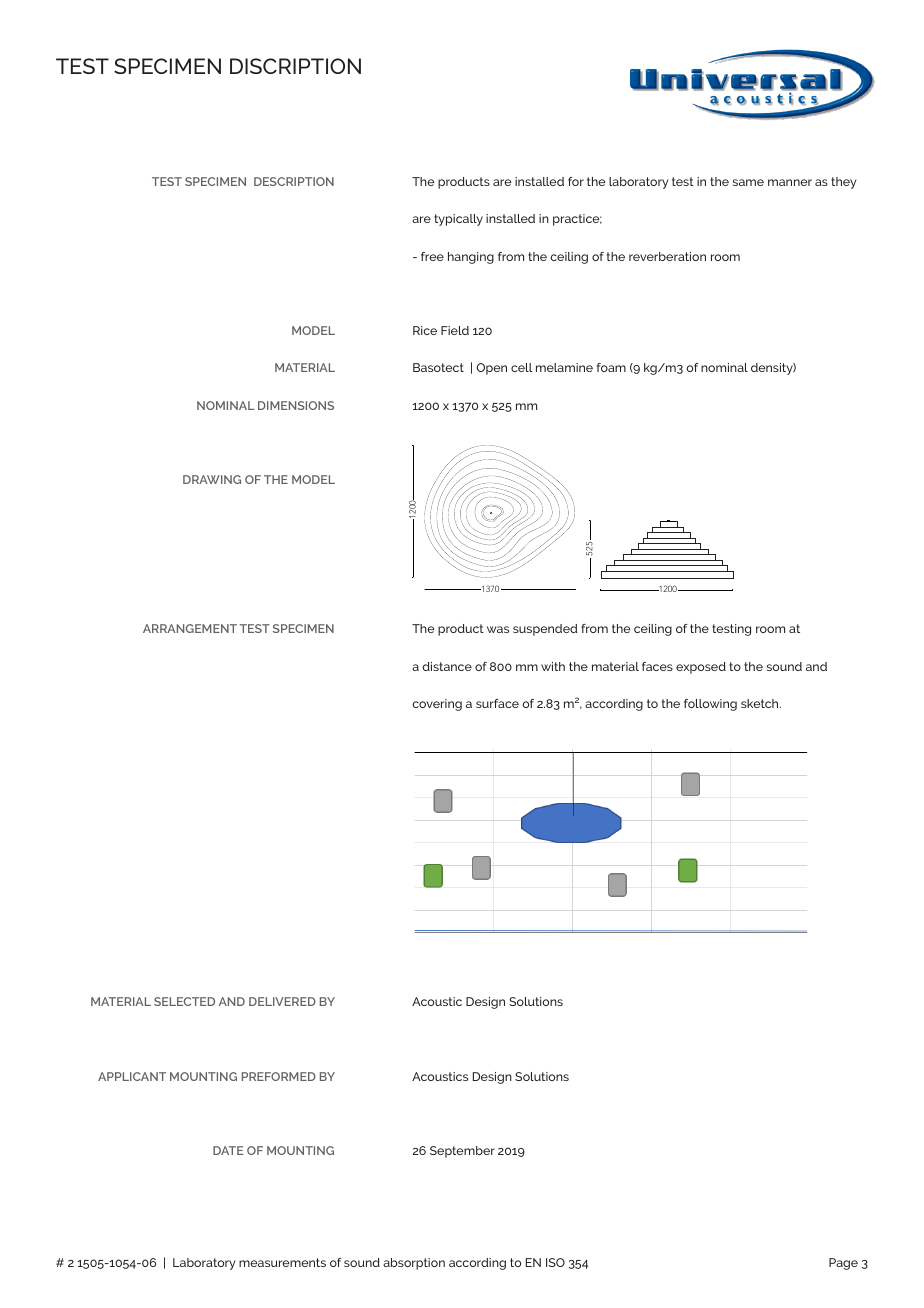 The image size is (924, 1308). What do you see at coordinates (701, 668) in the screenshot?
I see `exposed` at bounding box center [701, 668].
